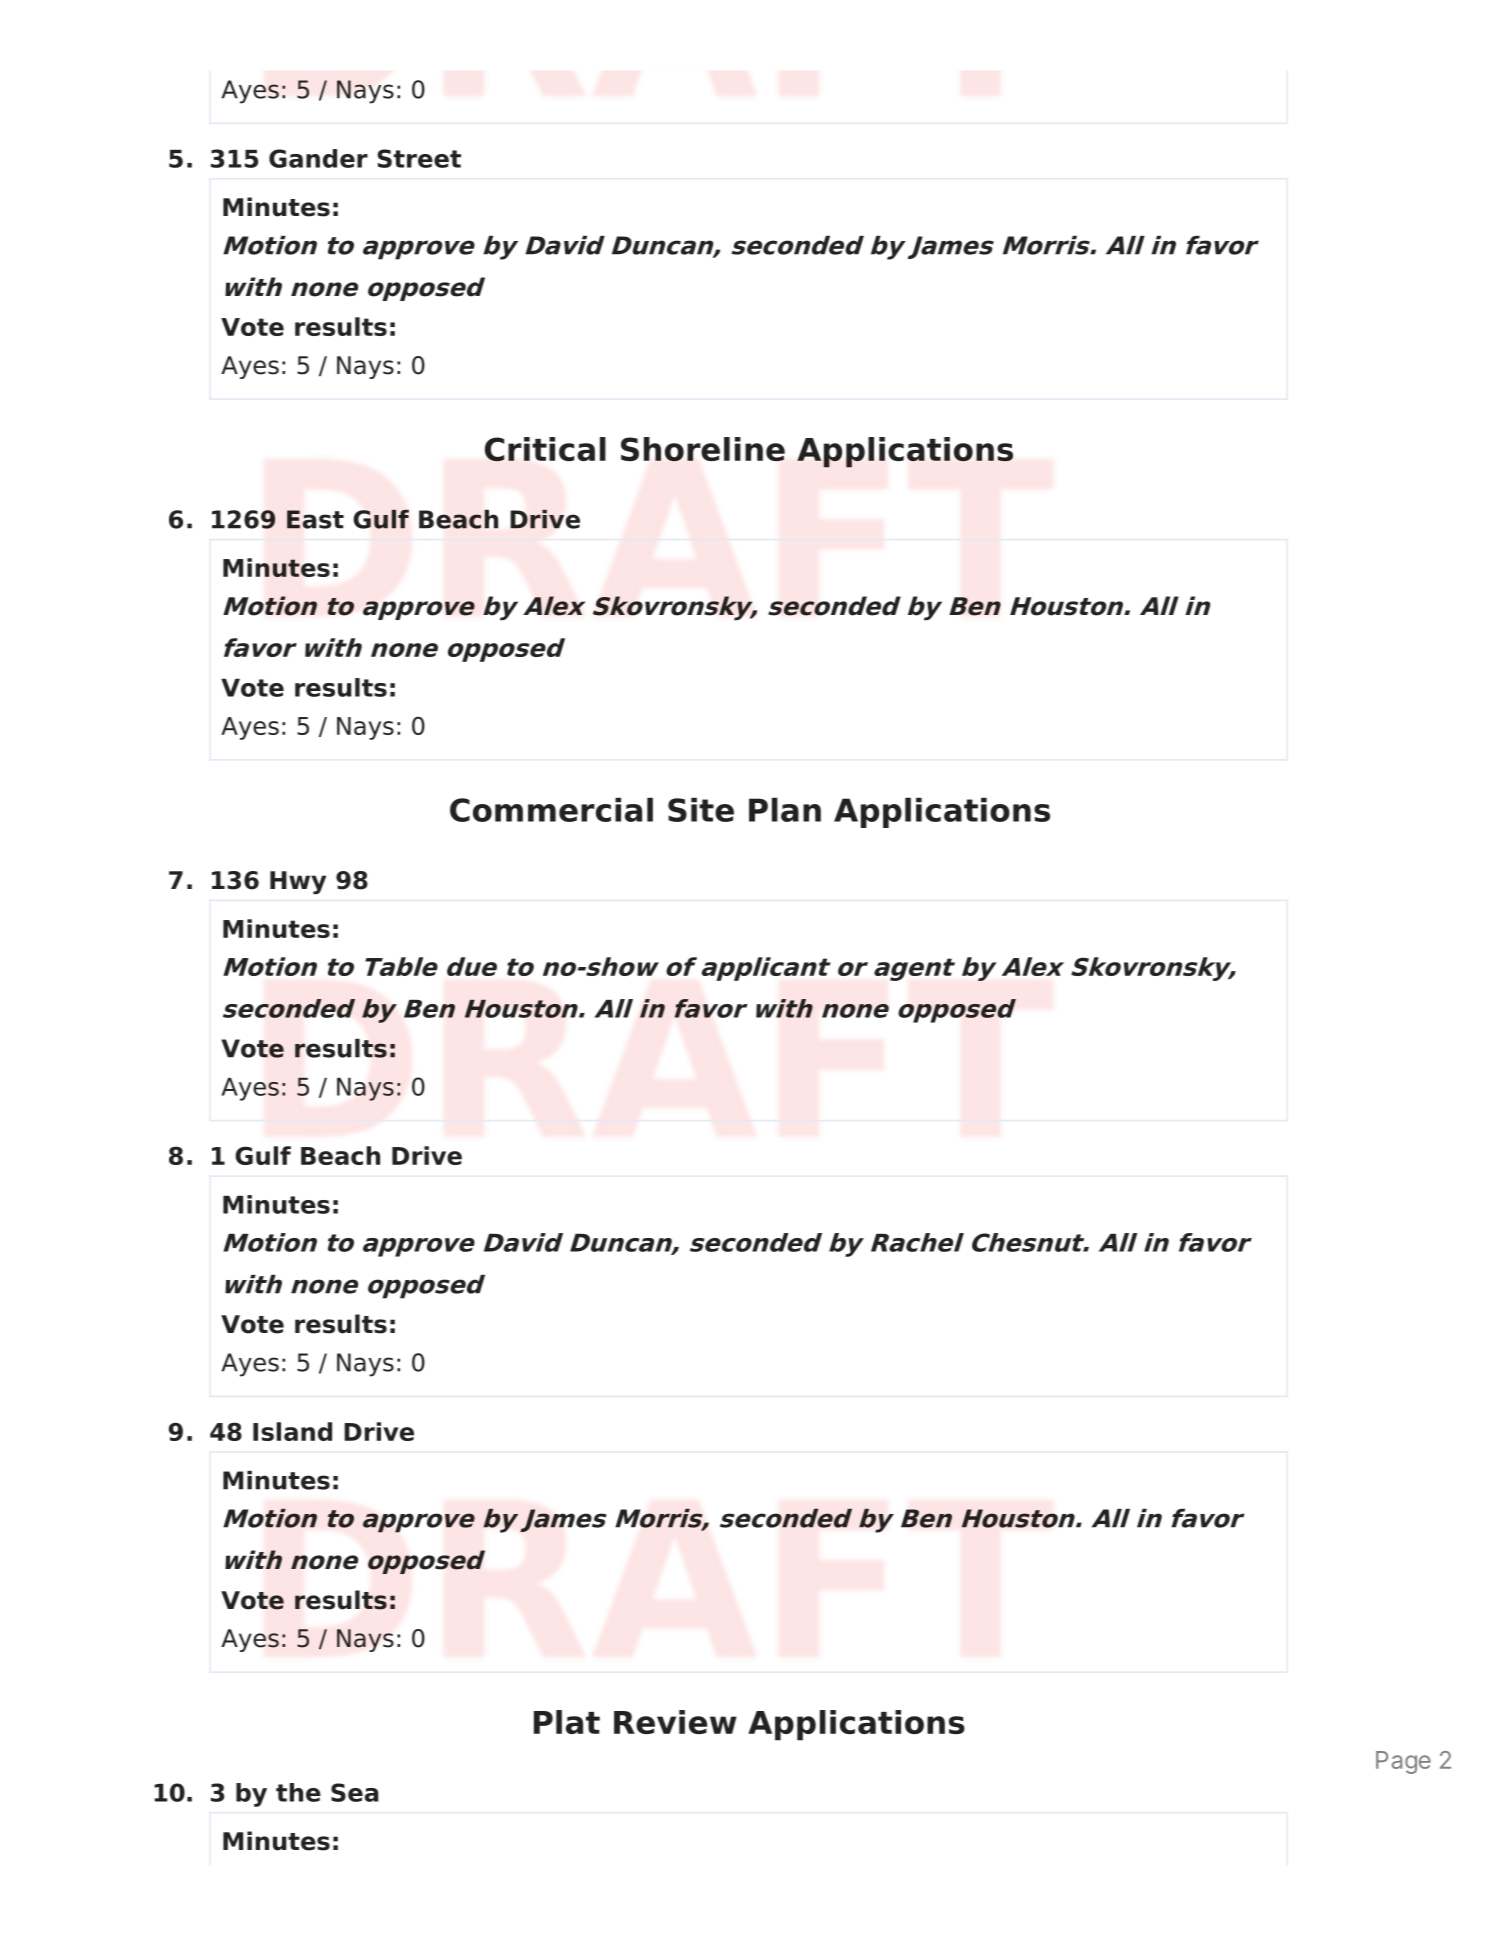 The width and height of the screenshot is (1496, 1936). Describe the element at coordinates (675, 1722) in the screenshot. I see `Review` at that location.
